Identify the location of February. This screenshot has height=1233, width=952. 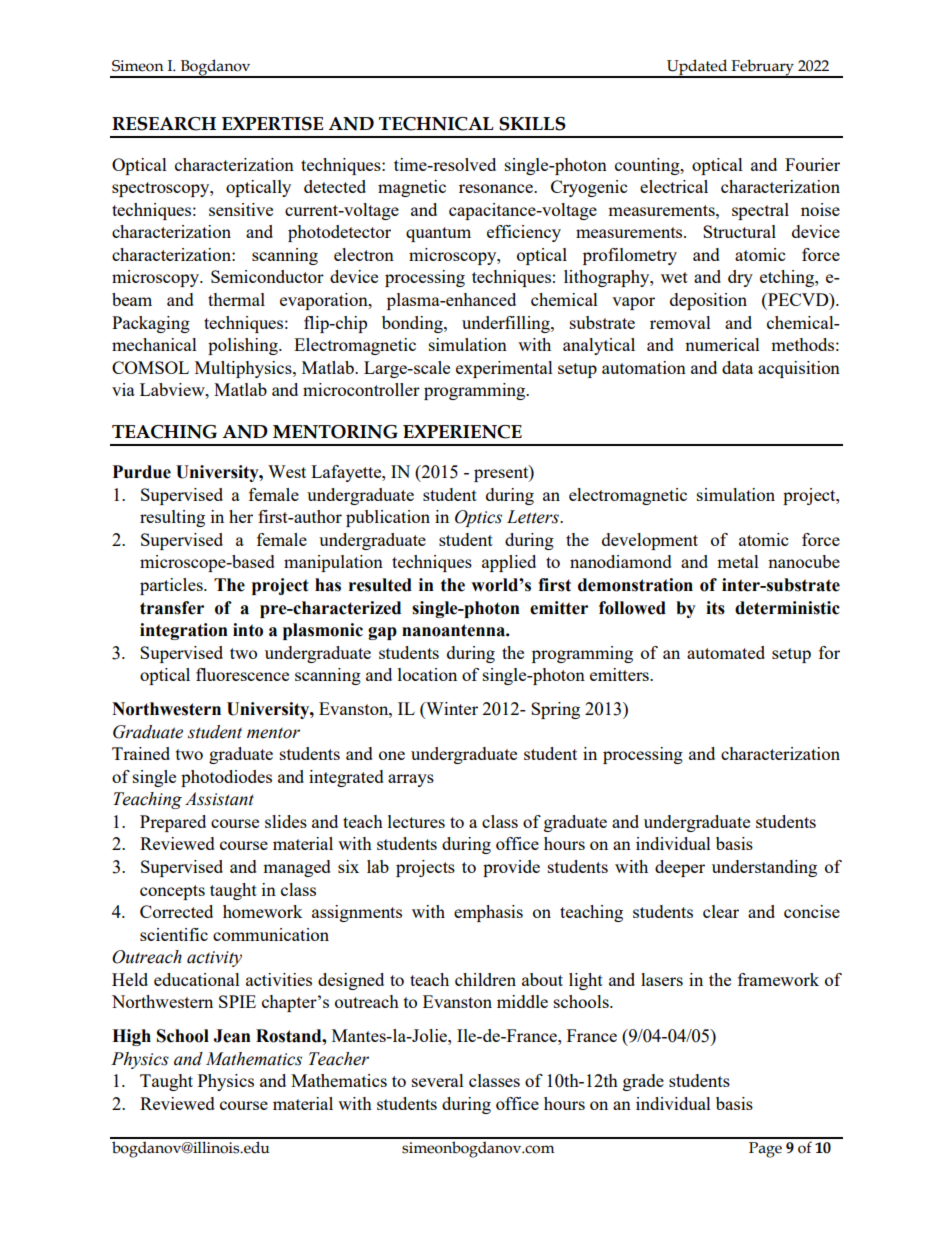
(762, 68).
